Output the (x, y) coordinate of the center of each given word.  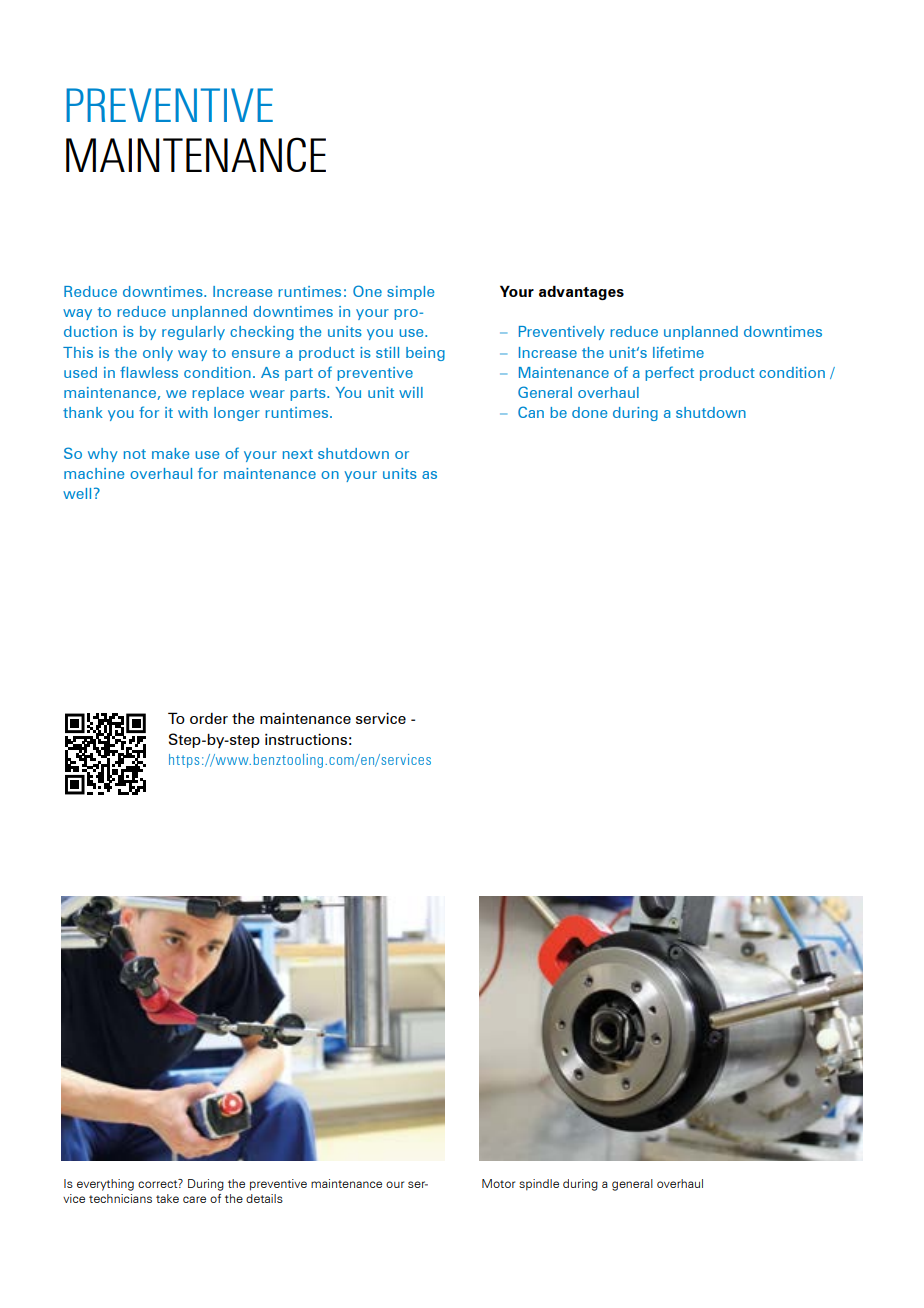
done (589, 412)
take (167, 1198)
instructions (306, 739)
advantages (581, 292)
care (194, 1199)
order (209, 718)
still (387, 352)
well (77, 493)
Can (531, 412)
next (298, 454)
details (264, 1198)
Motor (498, 1183)
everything (105, 1185)
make (170, 453)
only (158, 354)
